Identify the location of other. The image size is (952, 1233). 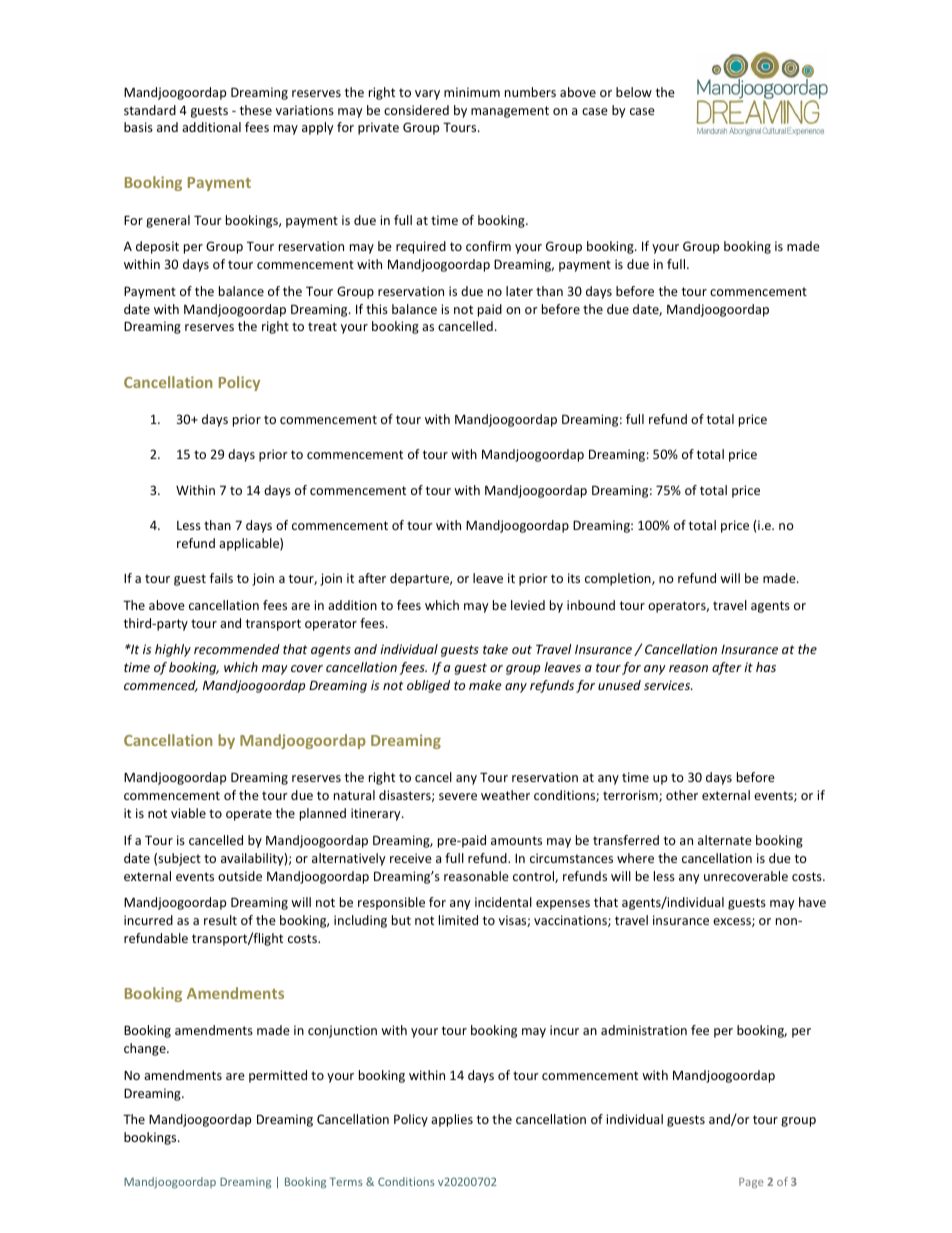
(682, 795).
